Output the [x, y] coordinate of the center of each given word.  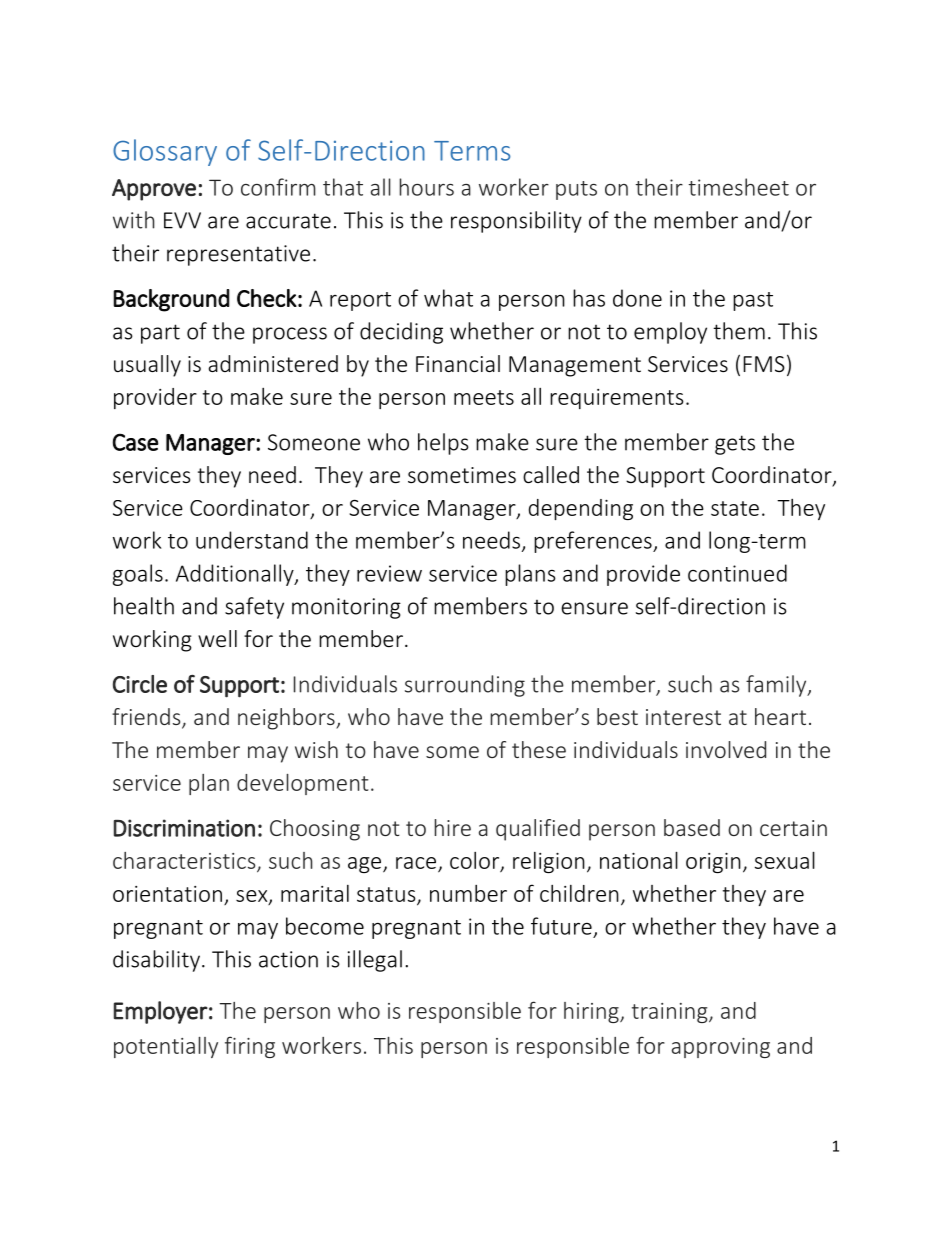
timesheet [738, 187]
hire [452, 827]
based [692, 827]
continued [737, 573]
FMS [764, 364]
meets [484, 397]
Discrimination [184, 828]
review [389, 573]
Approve [154, 190]
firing [250, 1047]
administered [273, 363]
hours [426, 187]
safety [254, 608]
